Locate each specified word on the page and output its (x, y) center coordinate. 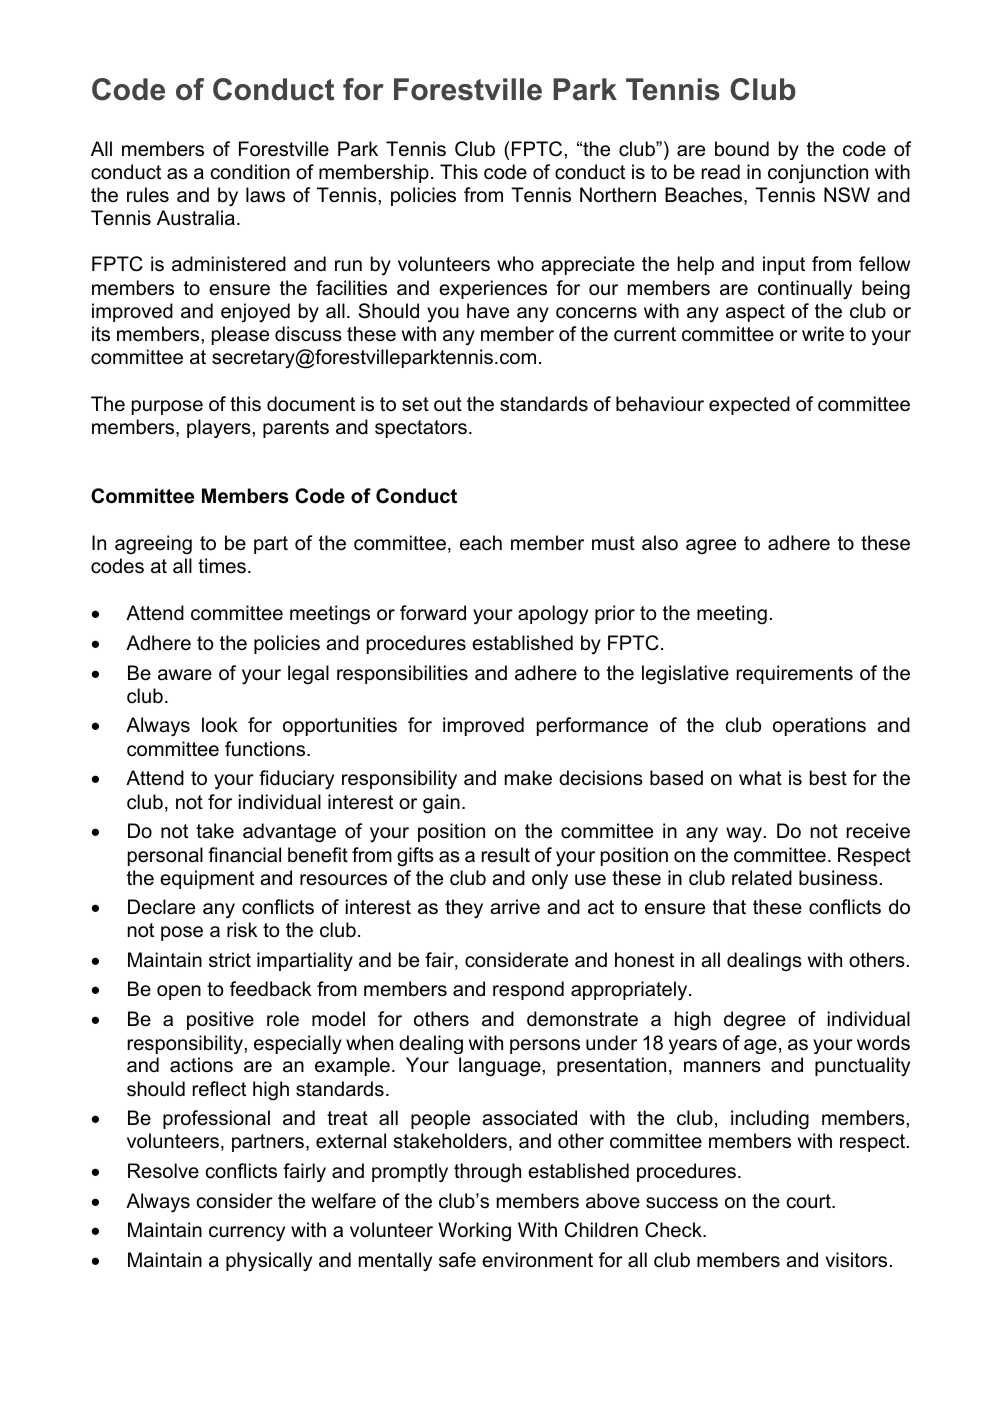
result (506, 855)
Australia (196, 218)
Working (474, 1232)
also (660, 543)
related (762, 878)
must (613, 543)
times (222, 566)
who (515, 264)
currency (247, 1233)
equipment (207, 879)
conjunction (818, 174)
